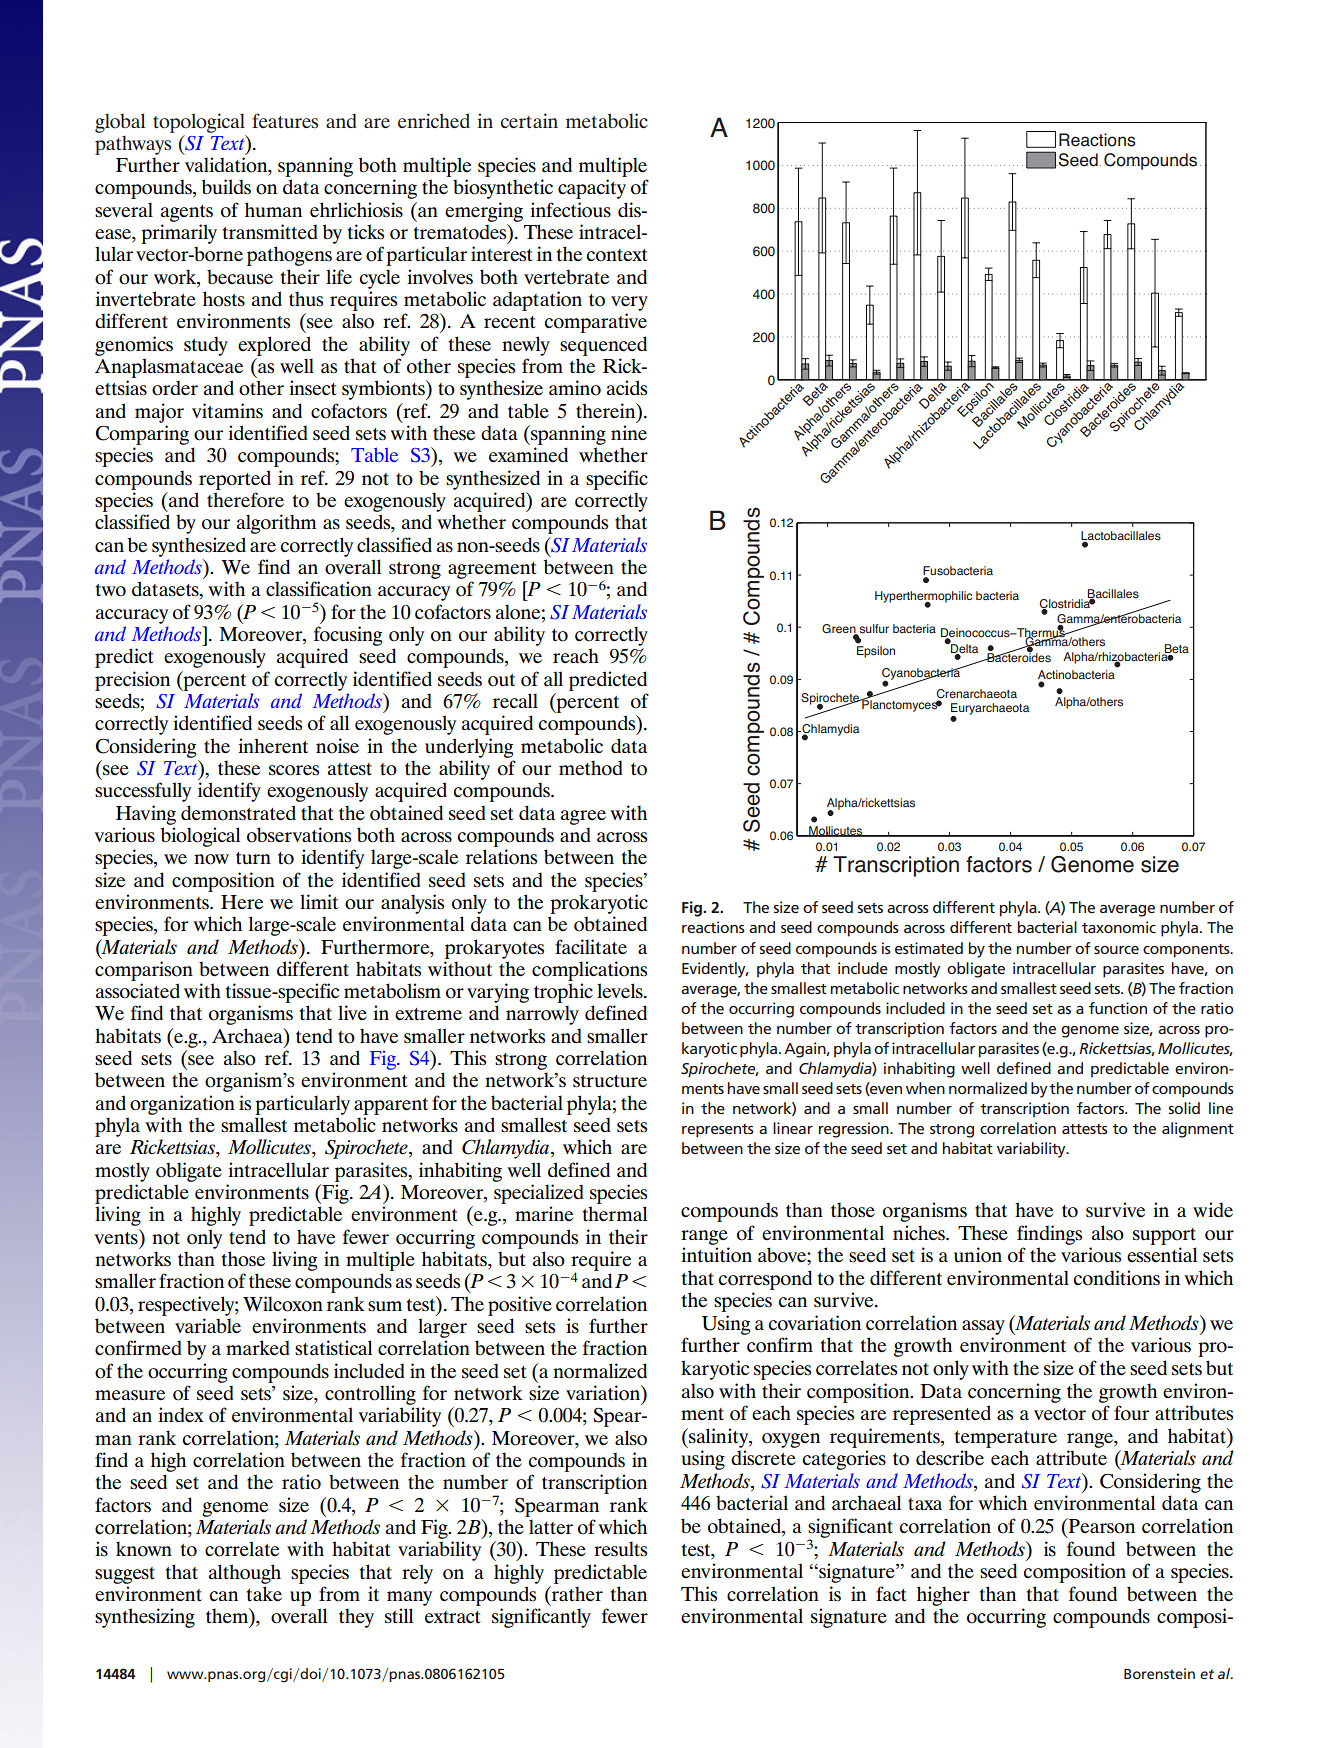 This screenshot has width=1326, height=1748. What do you see at coordinates (226, 187) in the screenshot?
I see `builds` at bounding box center [226, 187].
